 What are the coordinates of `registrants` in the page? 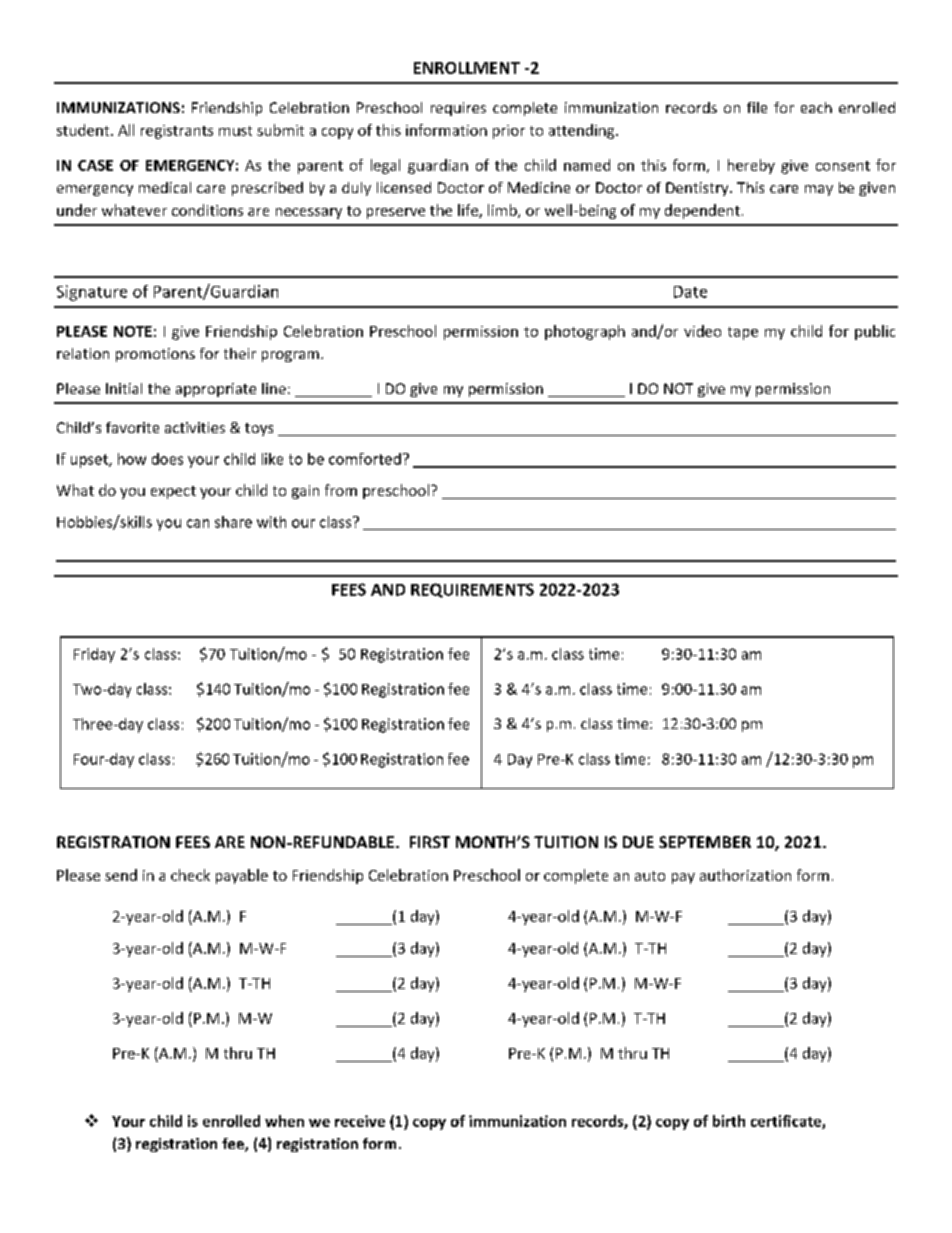 It's located at (177, 132).
